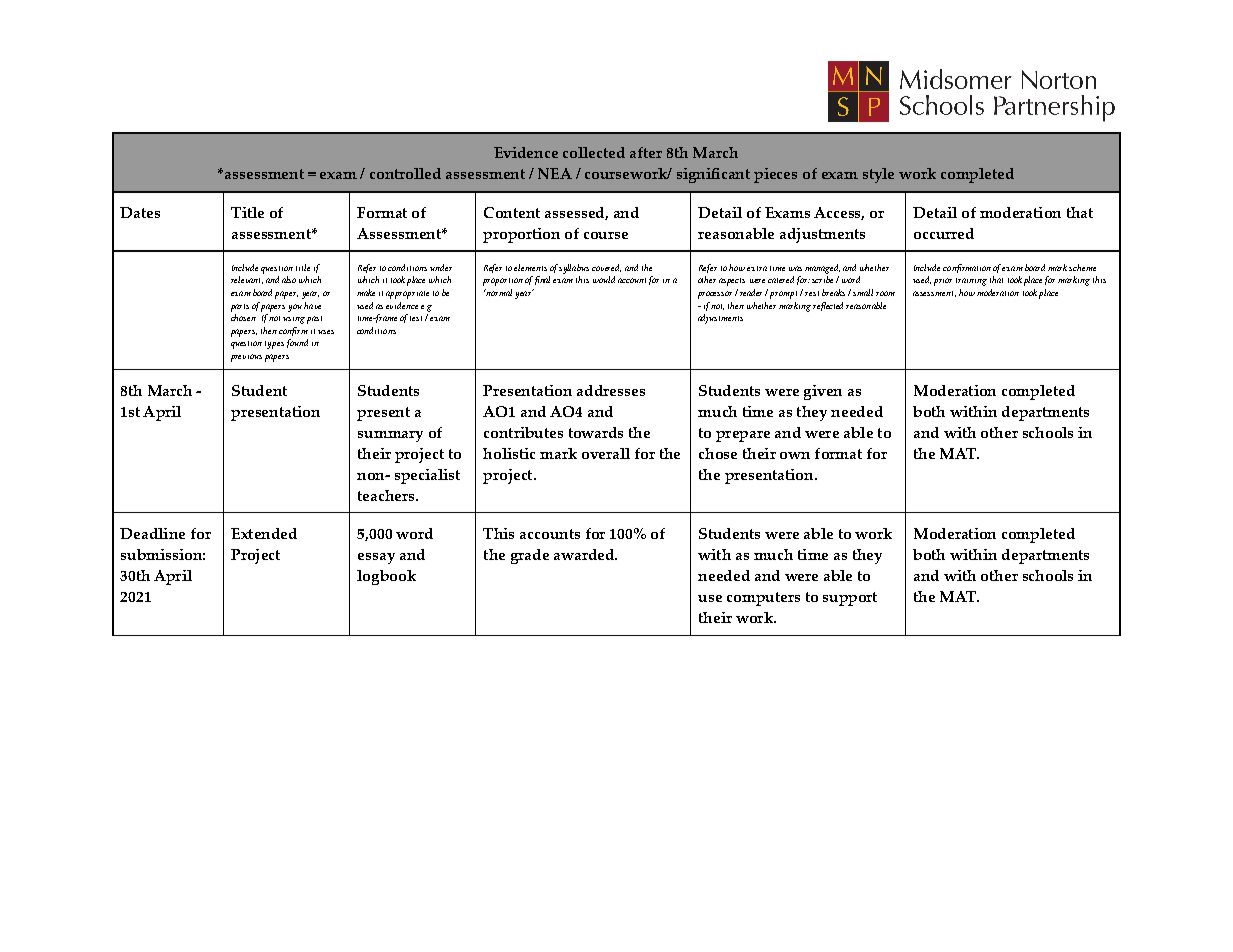  Describe the element at coordinates (386, 577) in the document. I see `logbook` at that location.
